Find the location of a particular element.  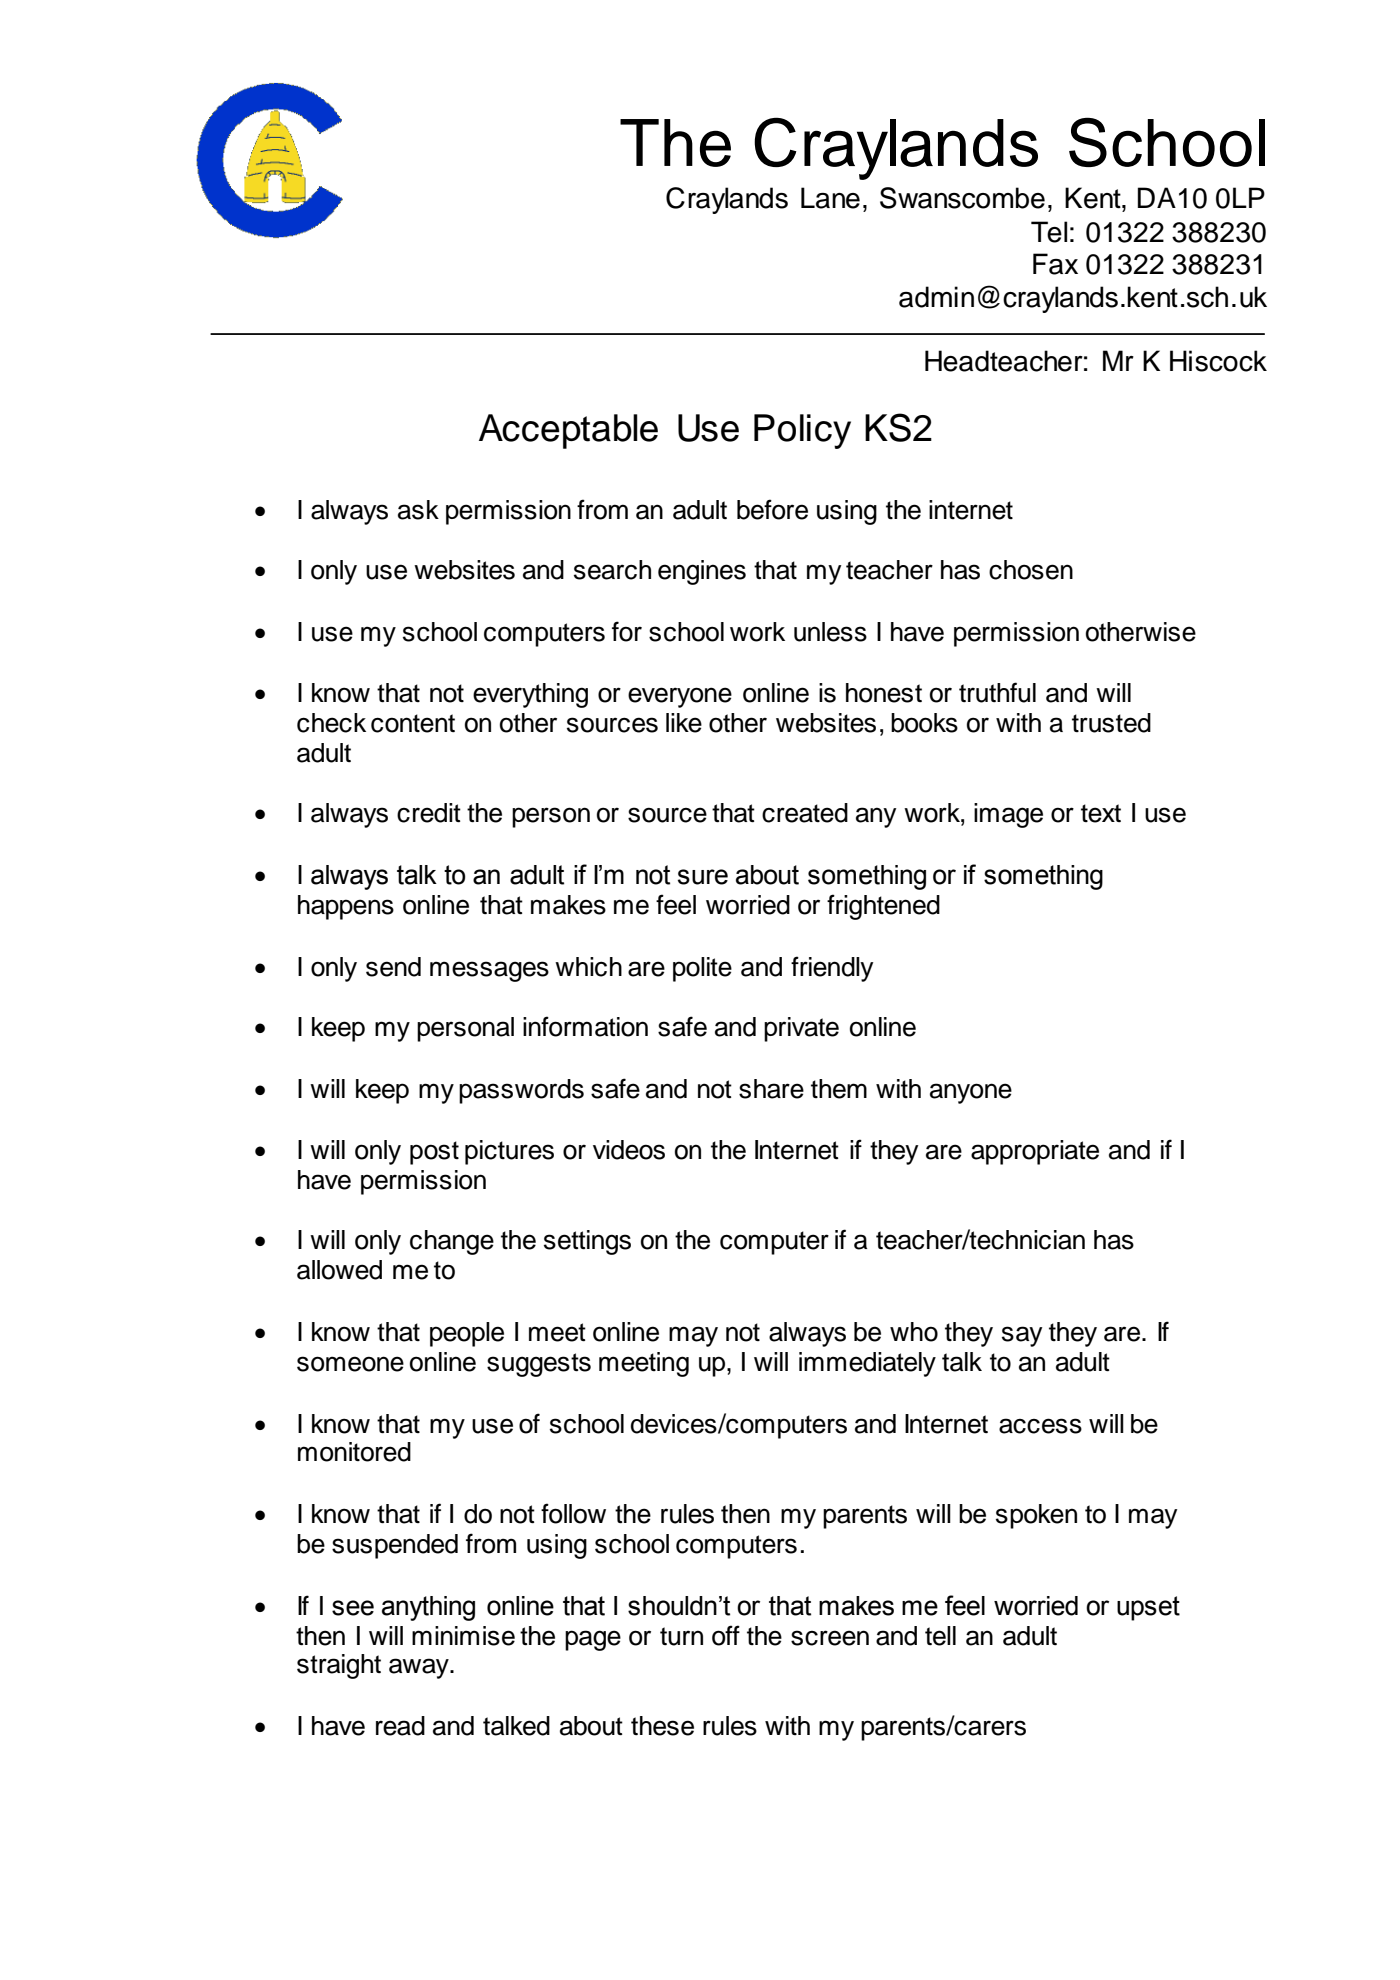

Acceptable is located at coordinates (568, 431).
